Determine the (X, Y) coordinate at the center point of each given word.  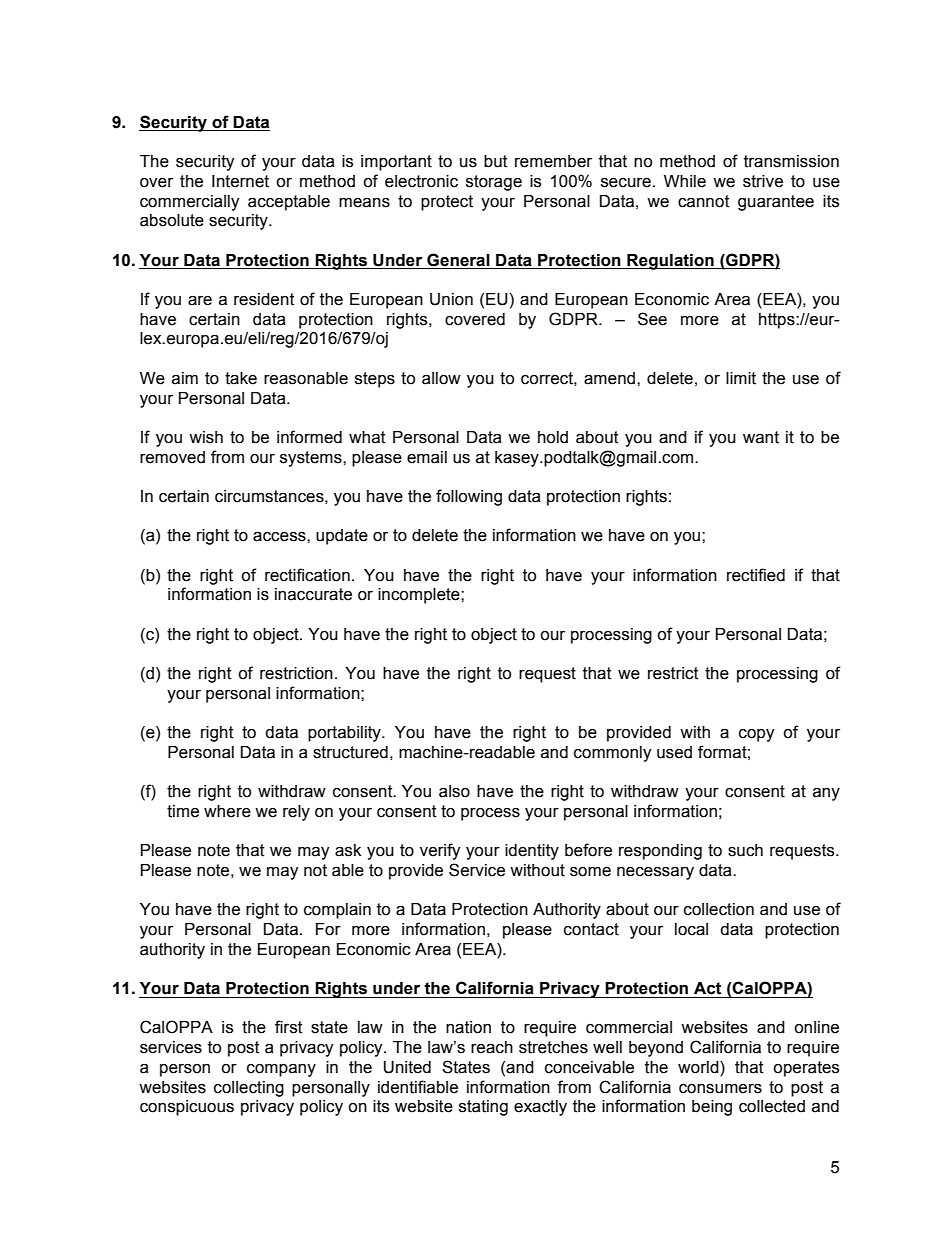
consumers (720, 1089)
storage (494, 183)
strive (763, 181)
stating (483, 1108)
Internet (240, 181)
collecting (249, 1089)
